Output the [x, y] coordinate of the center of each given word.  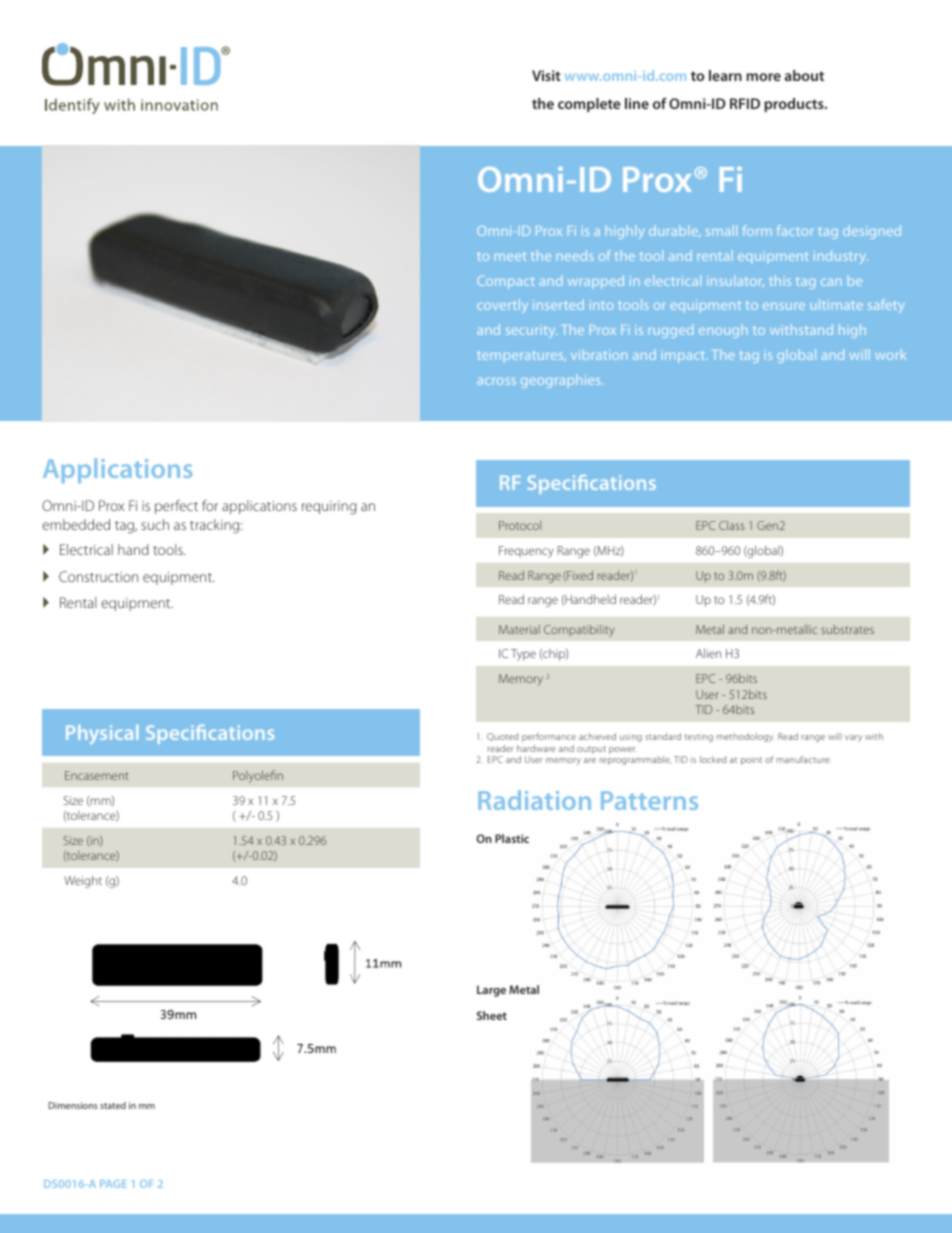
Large [491, 991]
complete [589, 105]
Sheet [492, 1015]
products [795, 105]
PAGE [113, 1184]
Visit [546, 75]
